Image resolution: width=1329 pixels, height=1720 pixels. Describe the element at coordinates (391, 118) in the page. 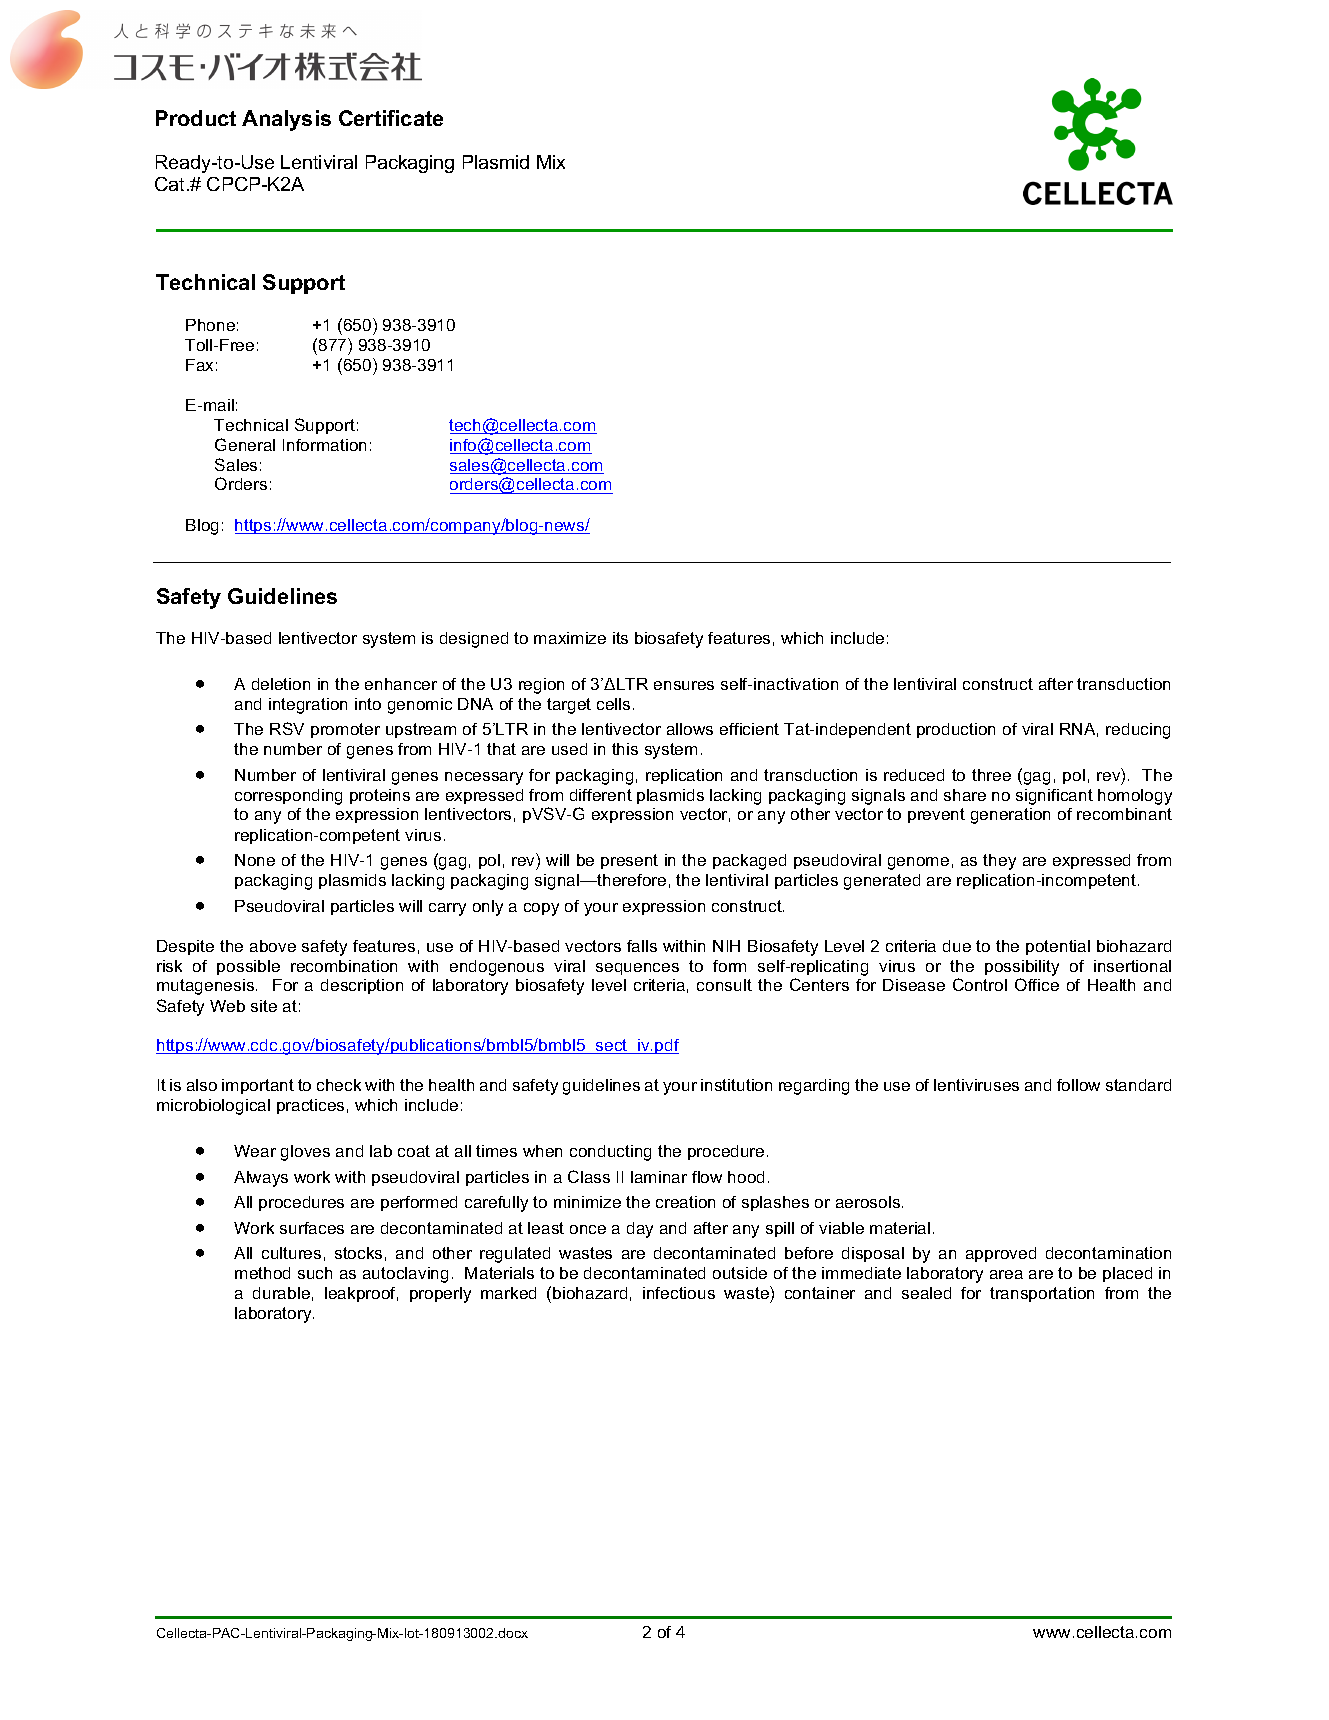

I see `Certificate` at that location.
